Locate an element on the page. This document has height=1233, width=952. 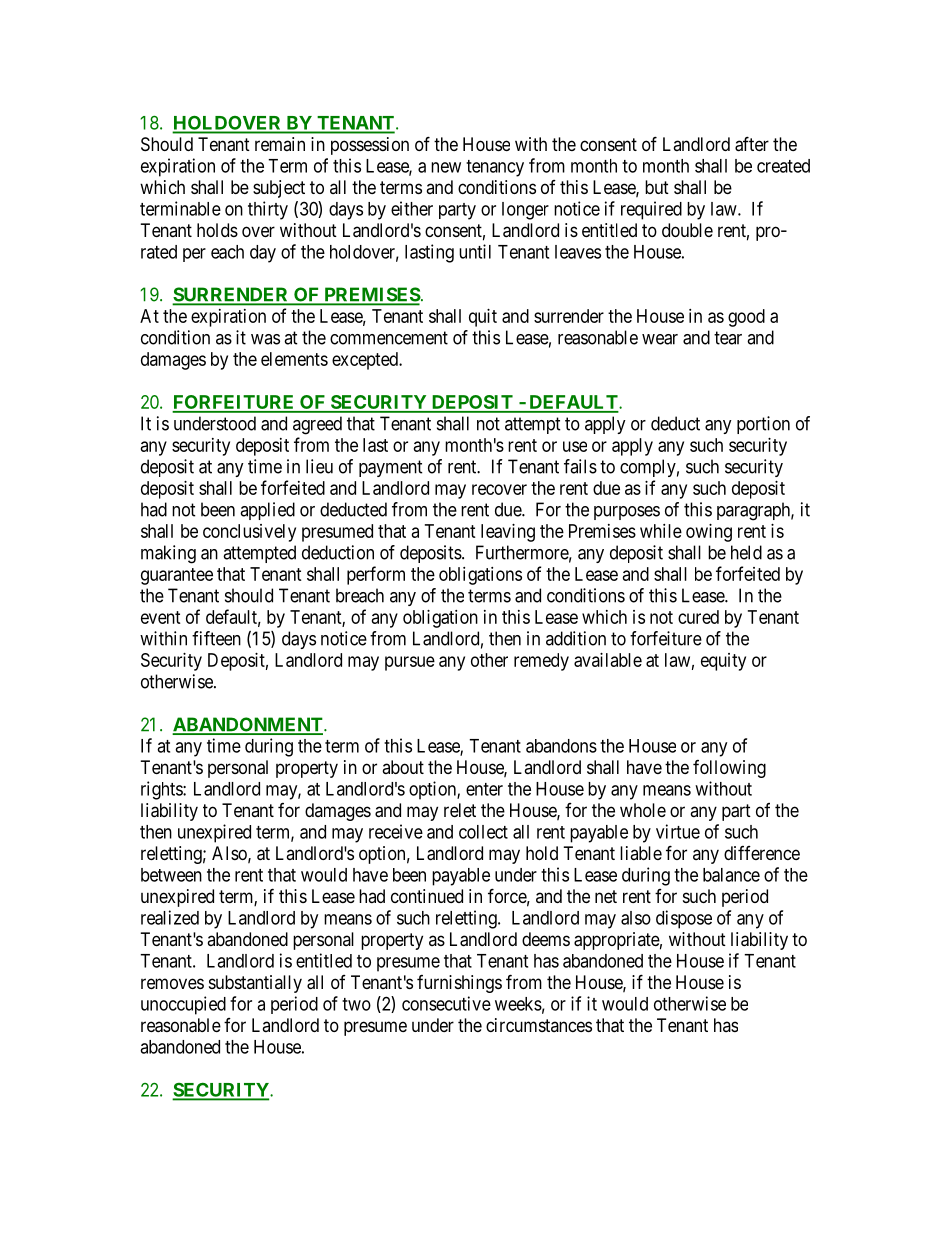
but is located at coordinates (657, 187).
